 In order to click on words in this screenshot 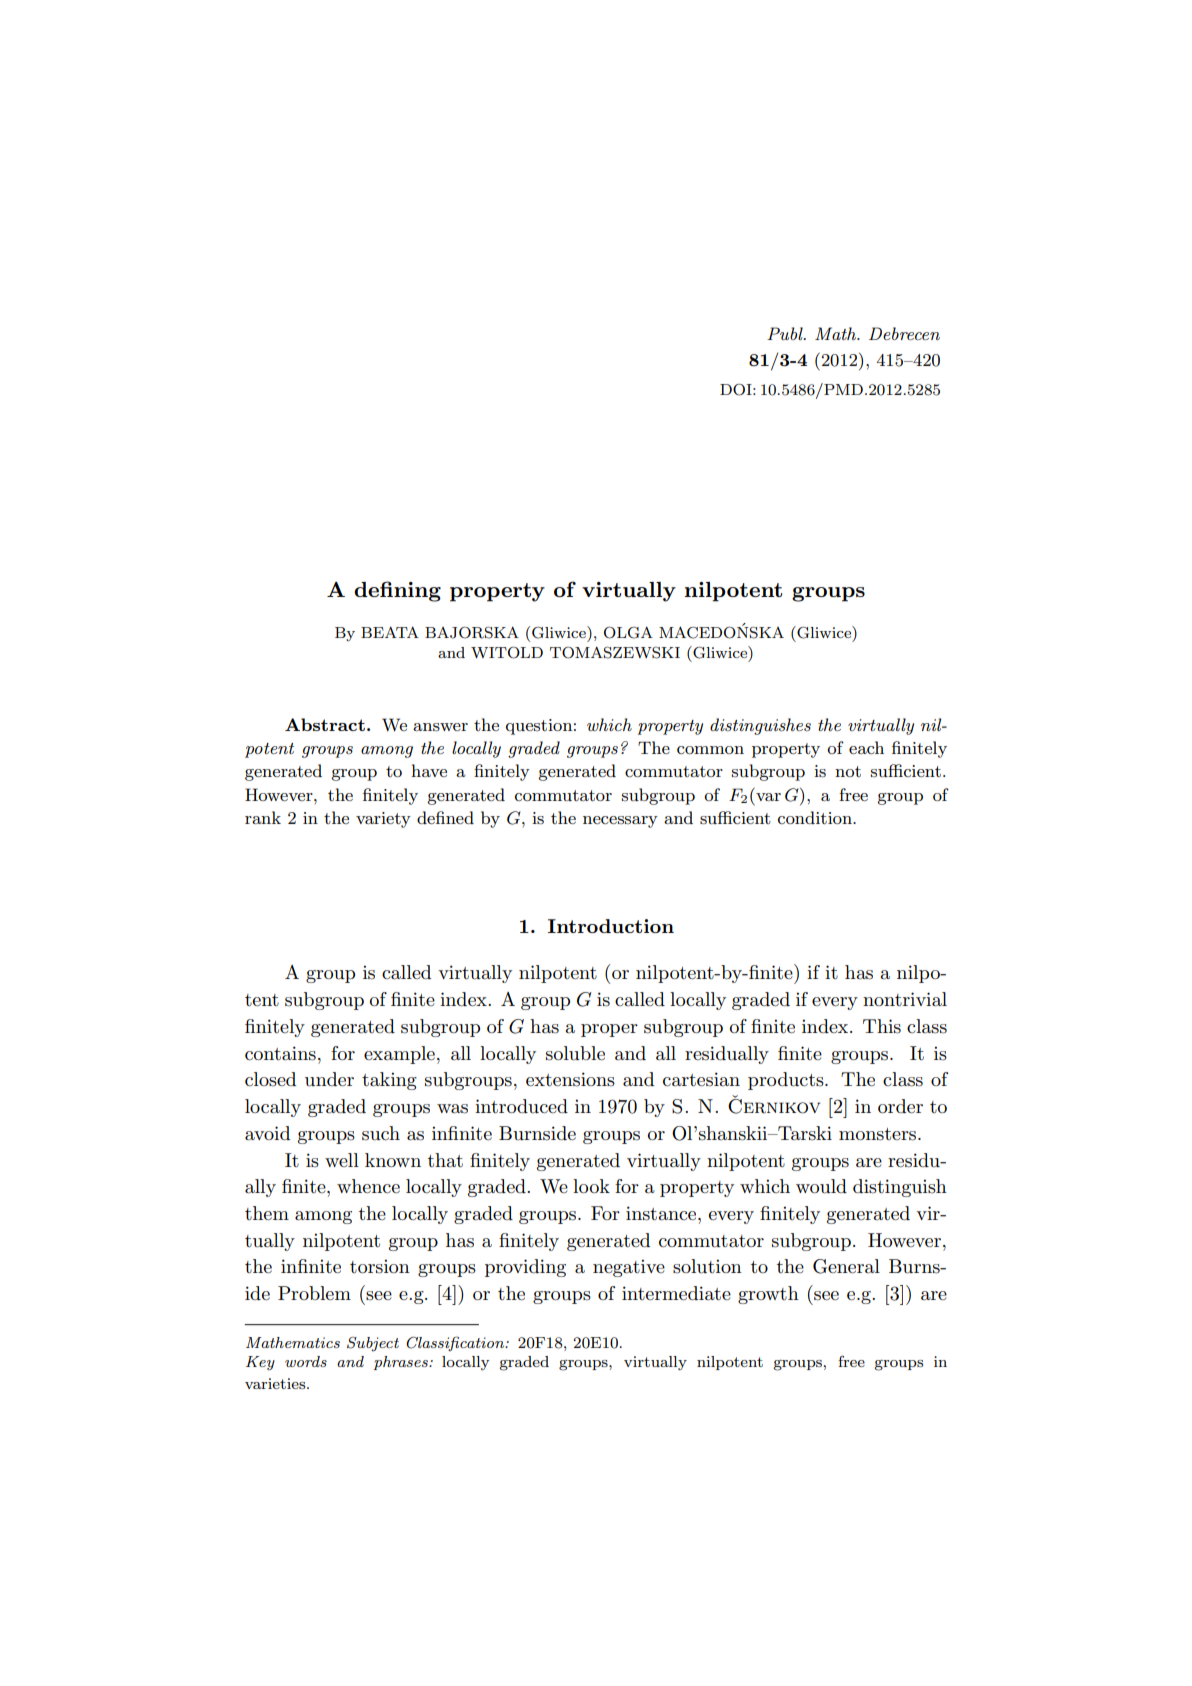, I will do `click(306, 1361)`.
